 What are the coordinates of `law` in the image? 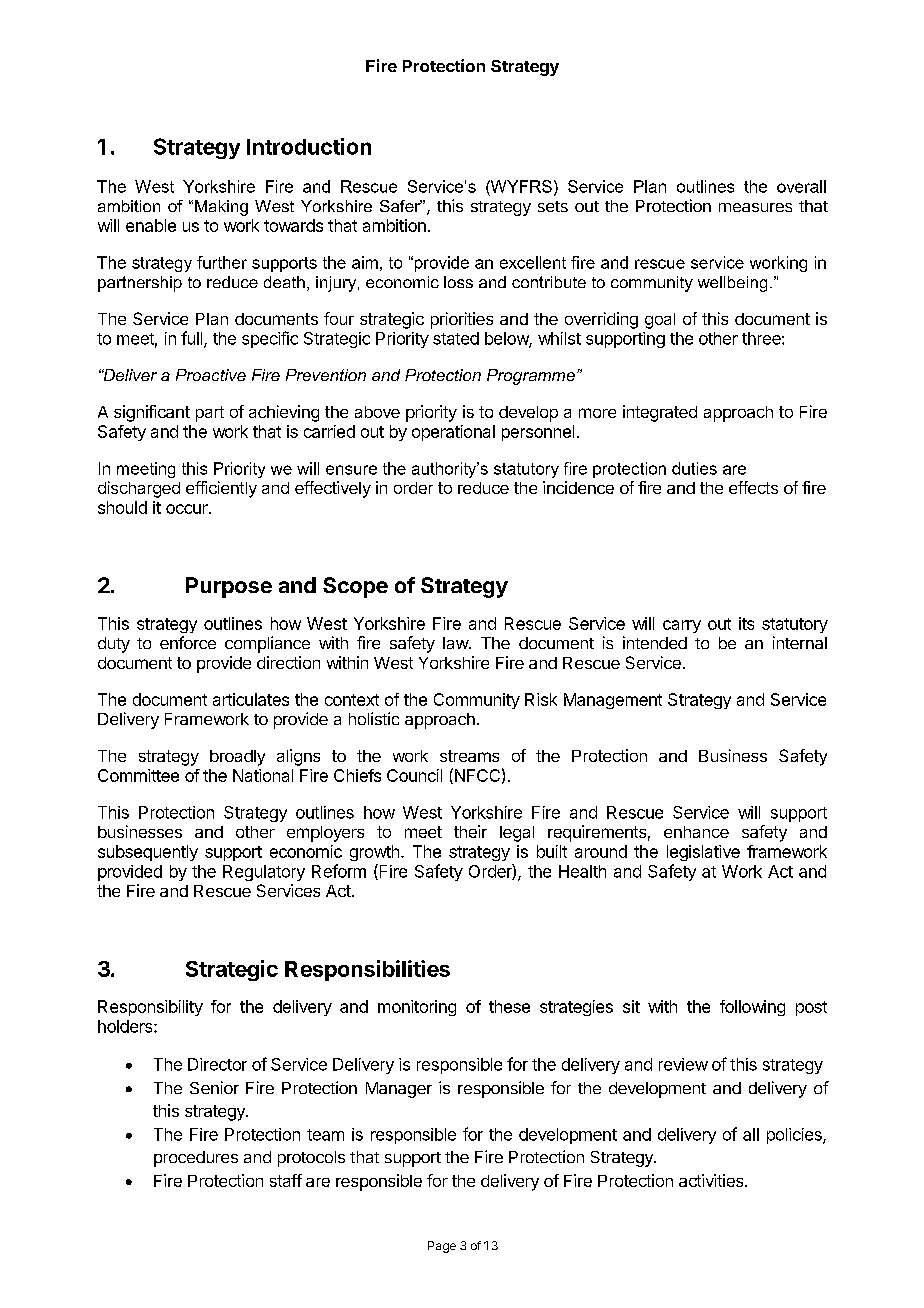 It's located at (456, 643).
